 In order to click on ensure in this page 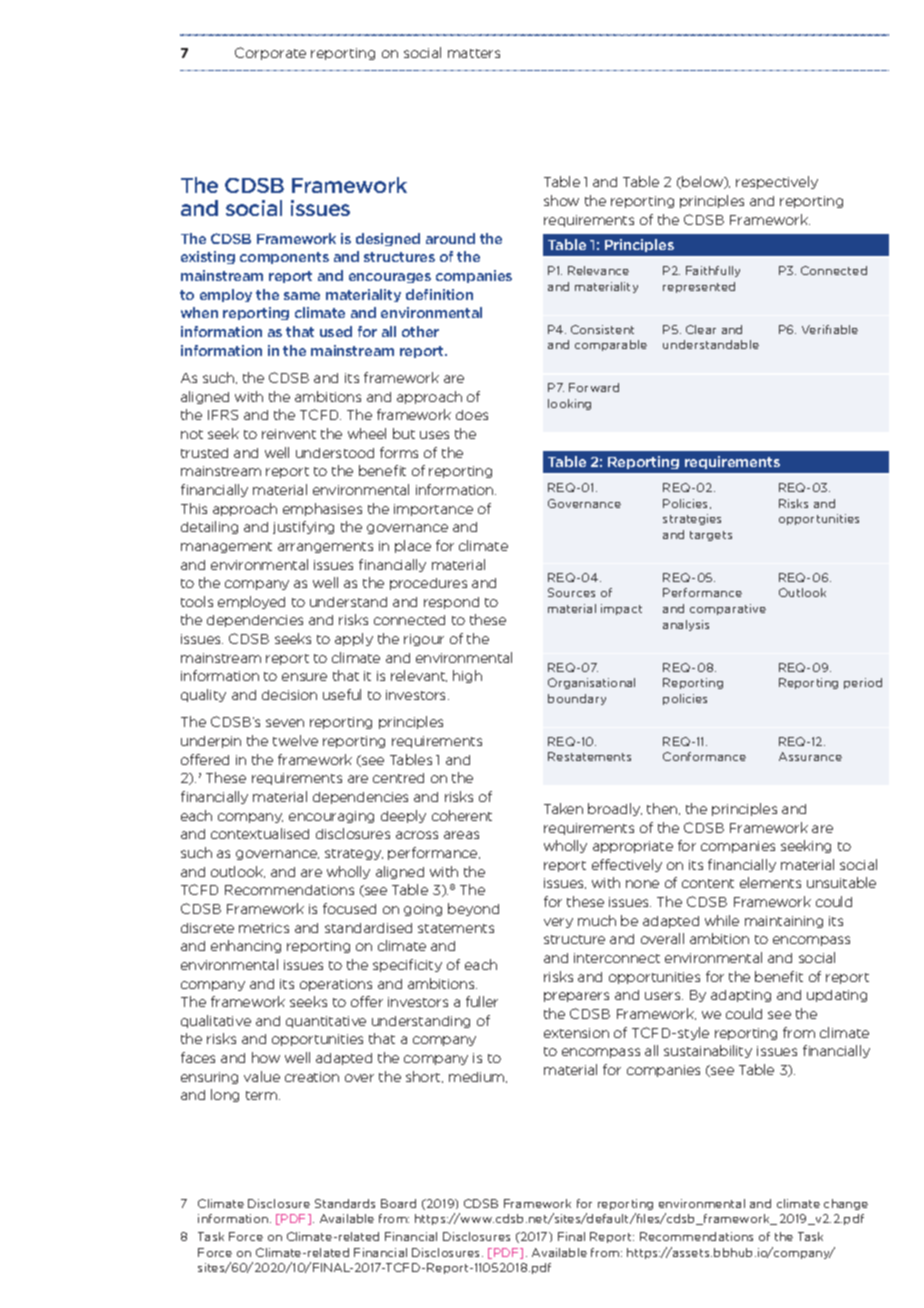, I will do `click(304, 677)`.
